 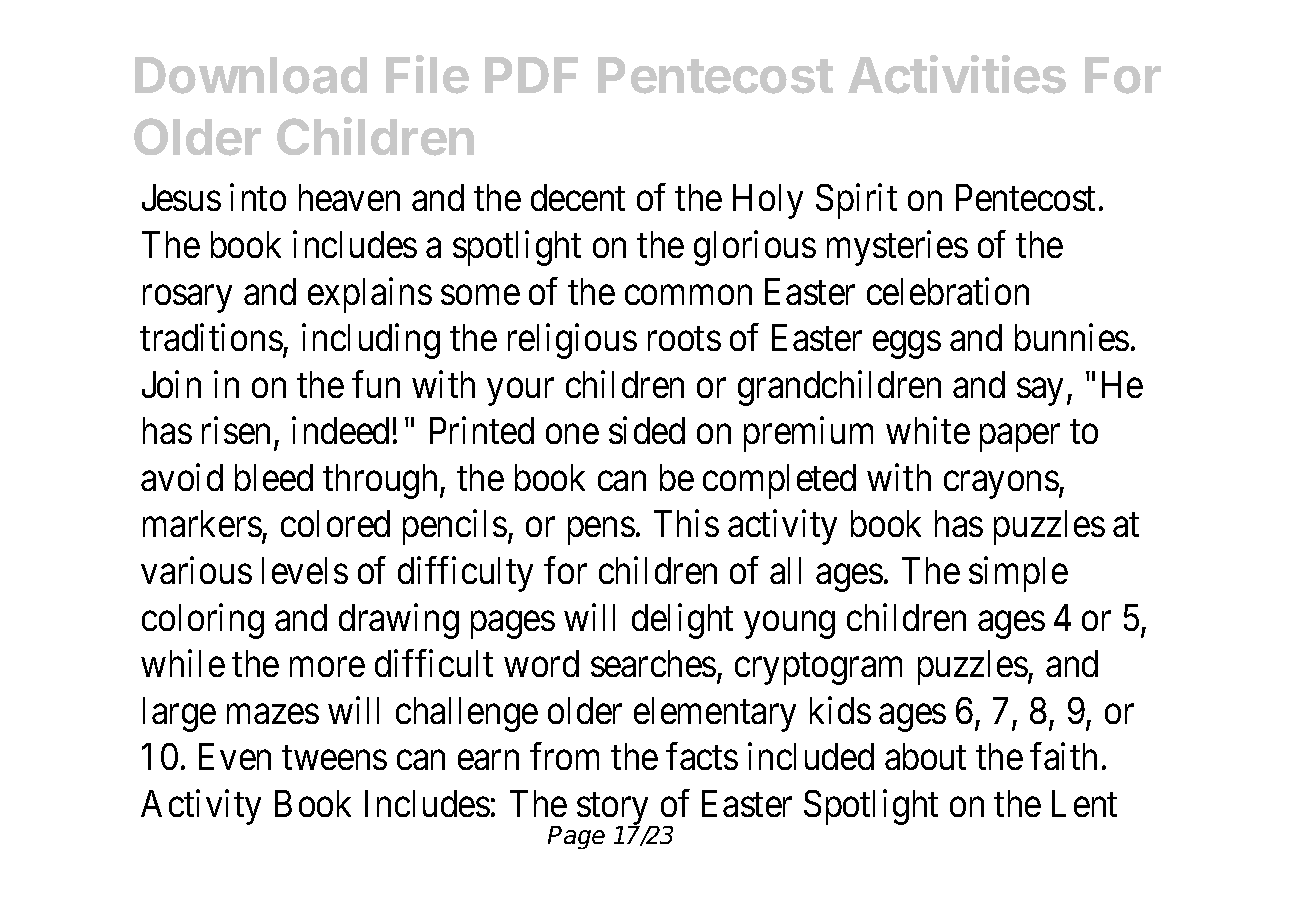 I want to click on Activities, so click(x=957, y=74).
